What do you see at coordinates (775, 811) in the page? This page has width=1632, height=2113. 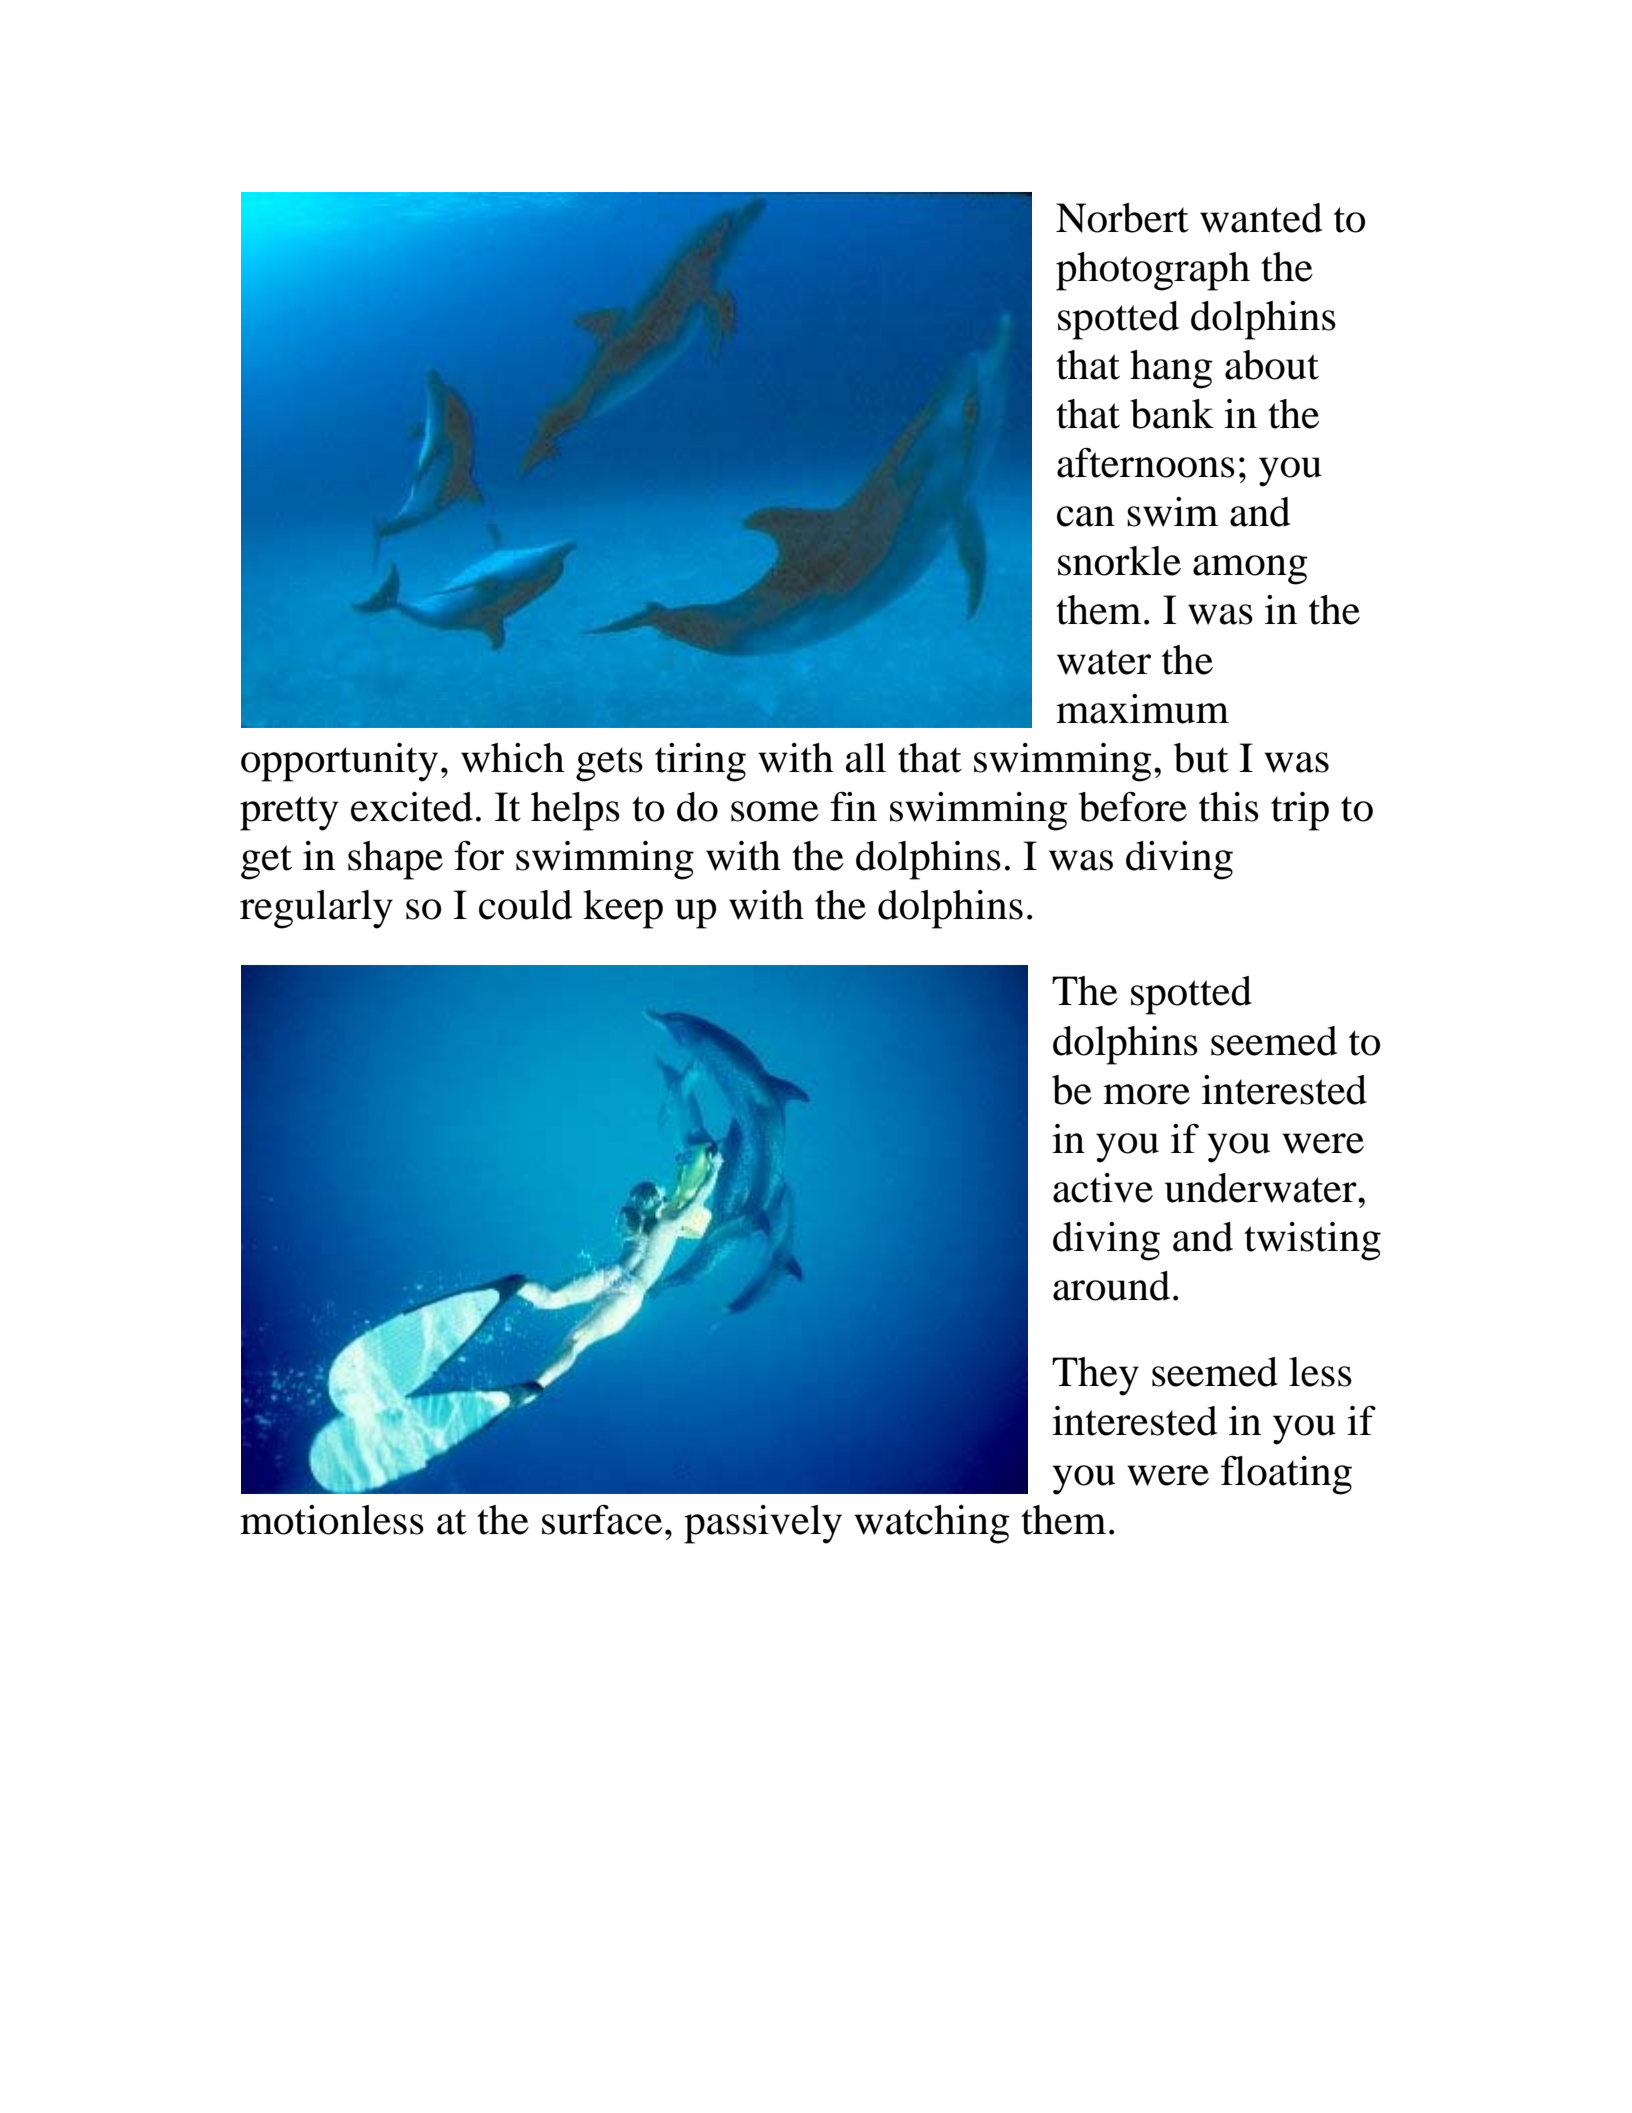 I see `some` at bounding box center [775, 811].
